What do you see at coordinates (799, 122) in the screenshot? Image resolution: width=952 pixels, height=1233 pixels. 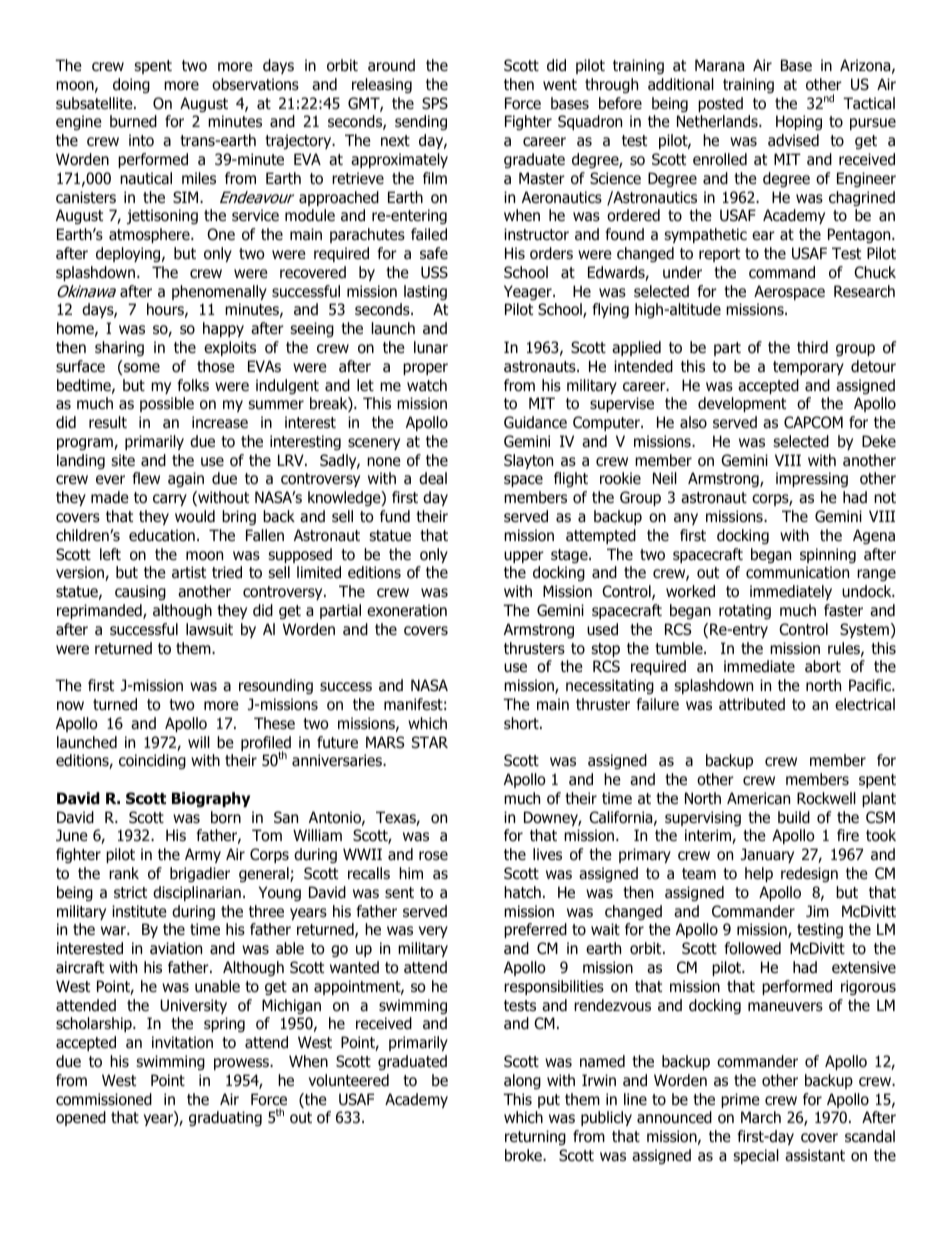 I see `Hoping` at bounding box center [799, 122].
